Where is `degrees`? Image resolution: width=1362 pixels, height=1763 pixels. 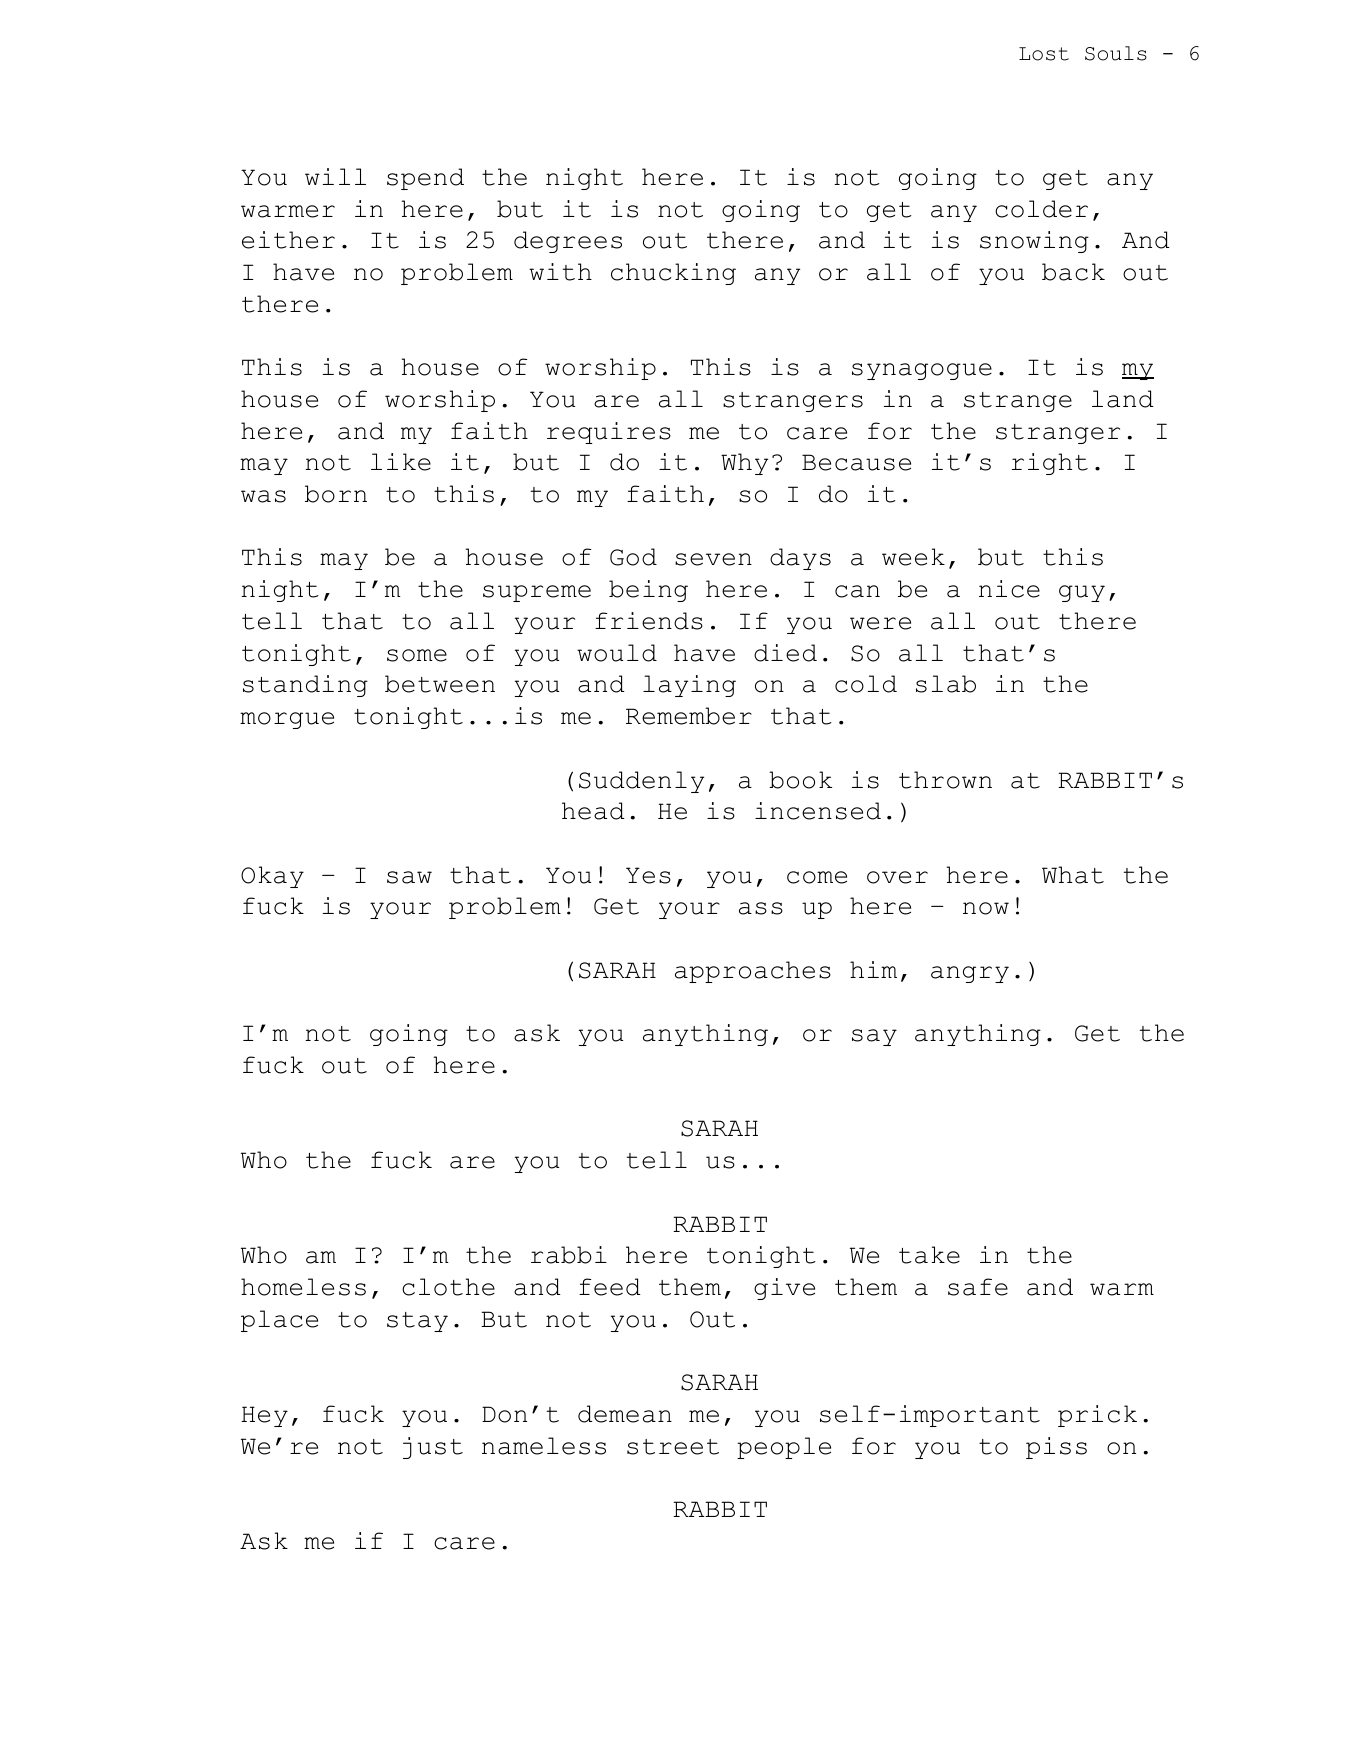 degrees is located at coordinates (568, 242).
